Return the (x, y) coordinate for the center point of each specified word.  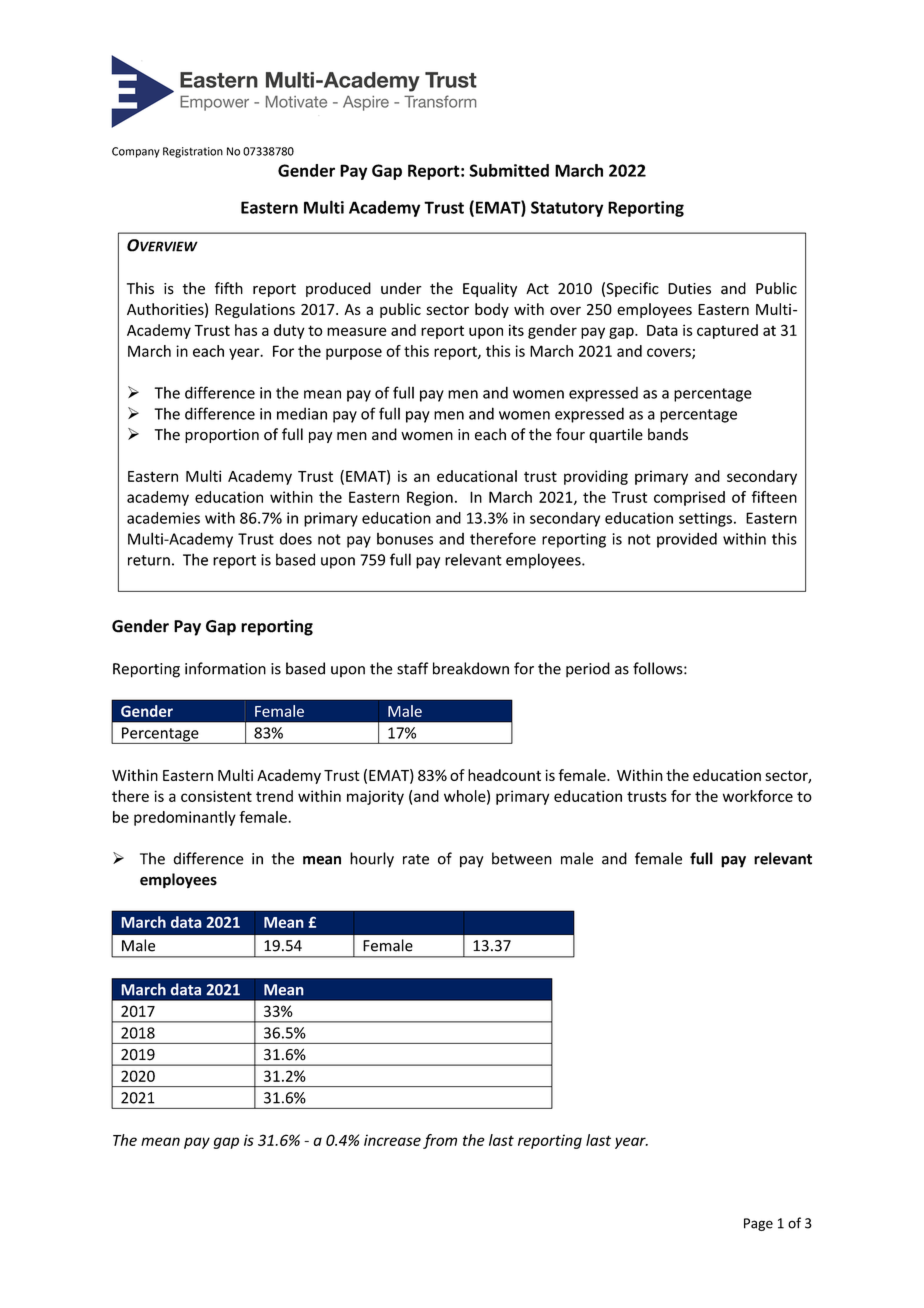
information (225, 668)
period (588, 670)
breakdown (471, 668)
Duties (689, 289)
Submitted (509, 170)
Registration (193, 152)
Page (758, 1224)
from (440, 1141)
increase (392, 1140)
